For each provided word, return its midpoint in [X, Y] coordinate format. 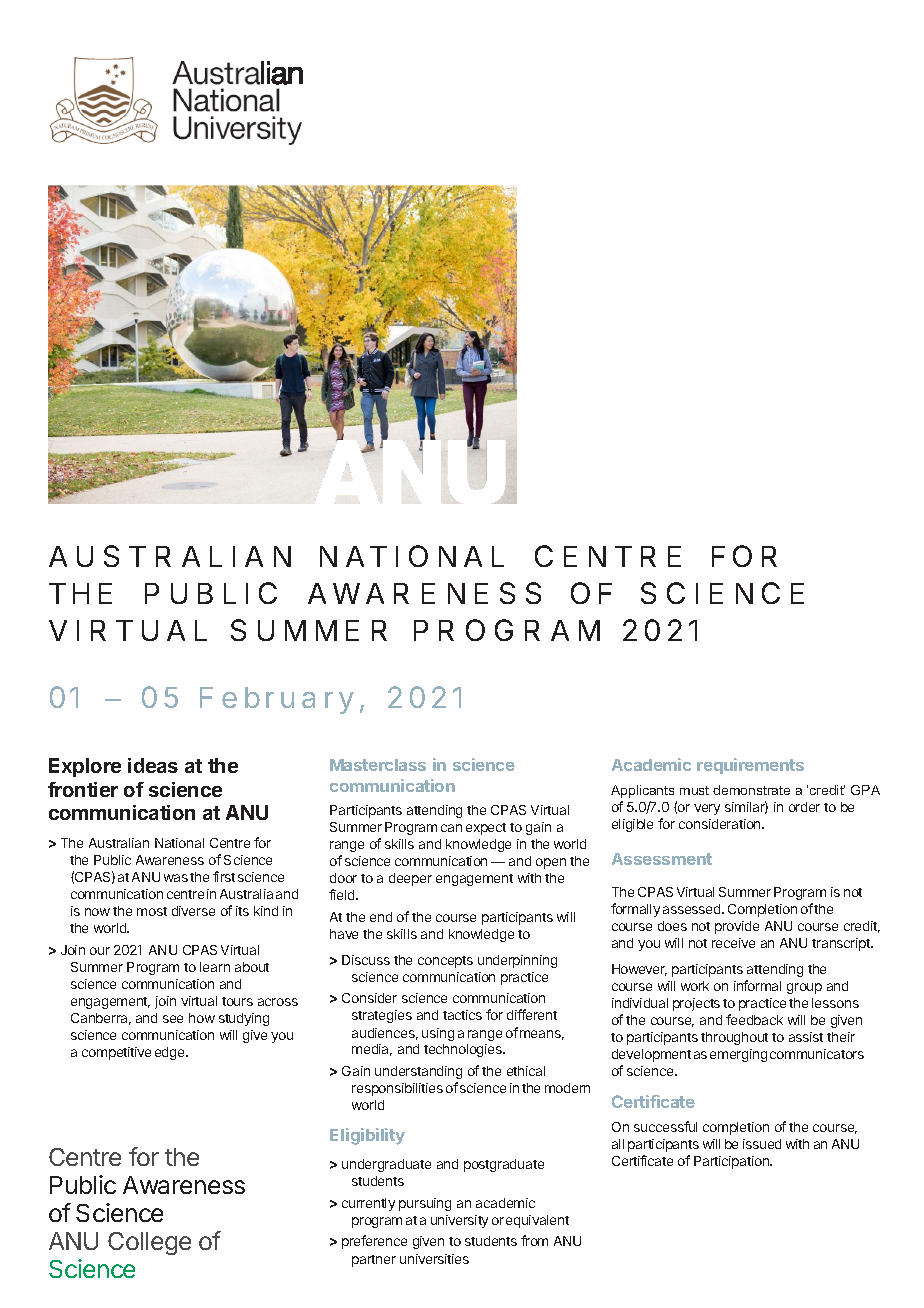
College [149, 1243]
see [173, 1019]
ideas [153, 765]
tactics [462, 1015]
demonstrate [751, 790]
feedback [754, 1019]
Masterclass [378, 765]
